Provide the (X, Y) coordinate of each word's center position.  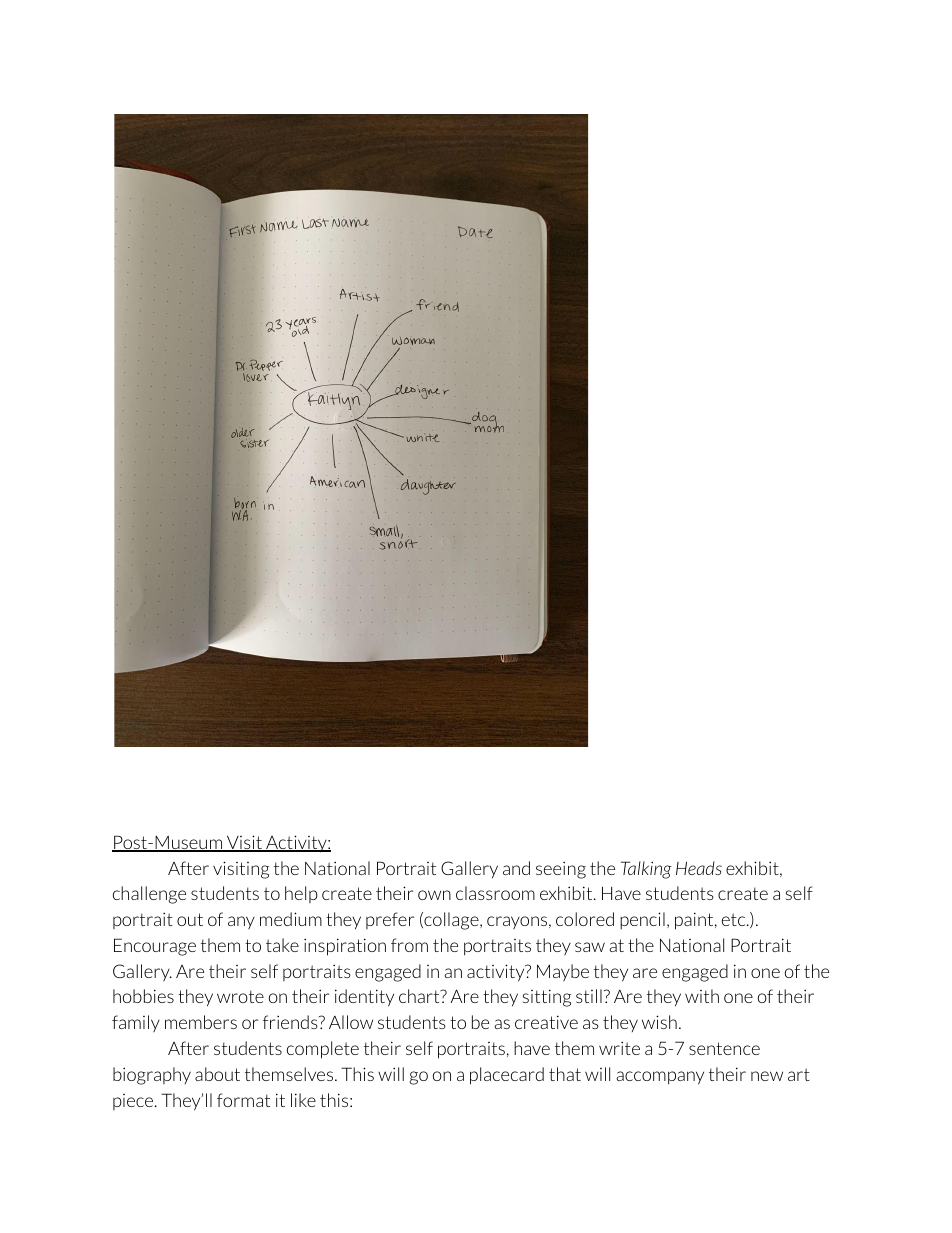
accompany (660, 1078)
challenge (149, 895)
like (303, 1100)
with (702, 996)
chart (420, 996)
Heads (699, 868)
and (516, 868)
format (243, 1100)
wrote (240, 996)
